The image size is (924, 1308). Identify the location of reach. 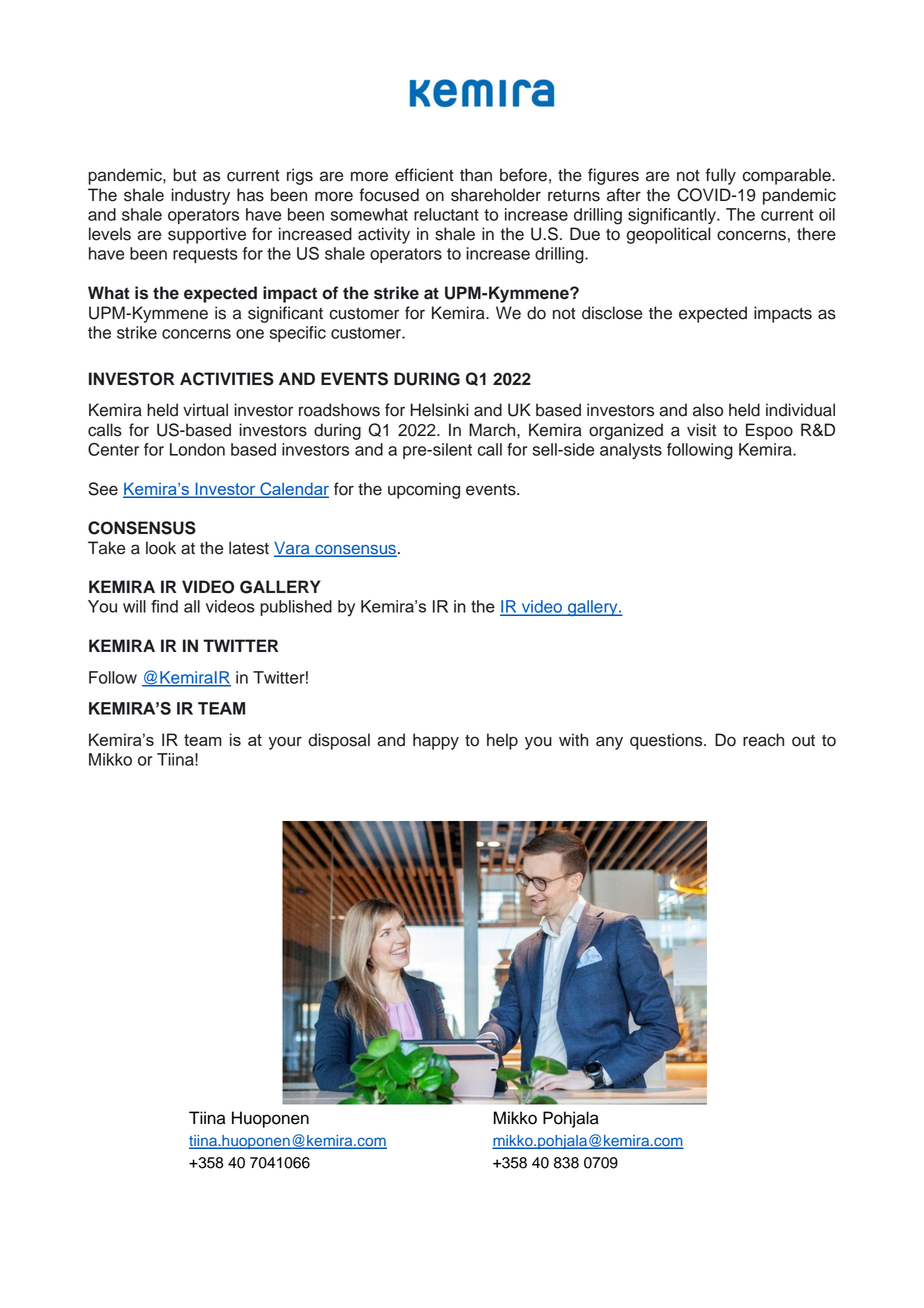
(763, 740).
